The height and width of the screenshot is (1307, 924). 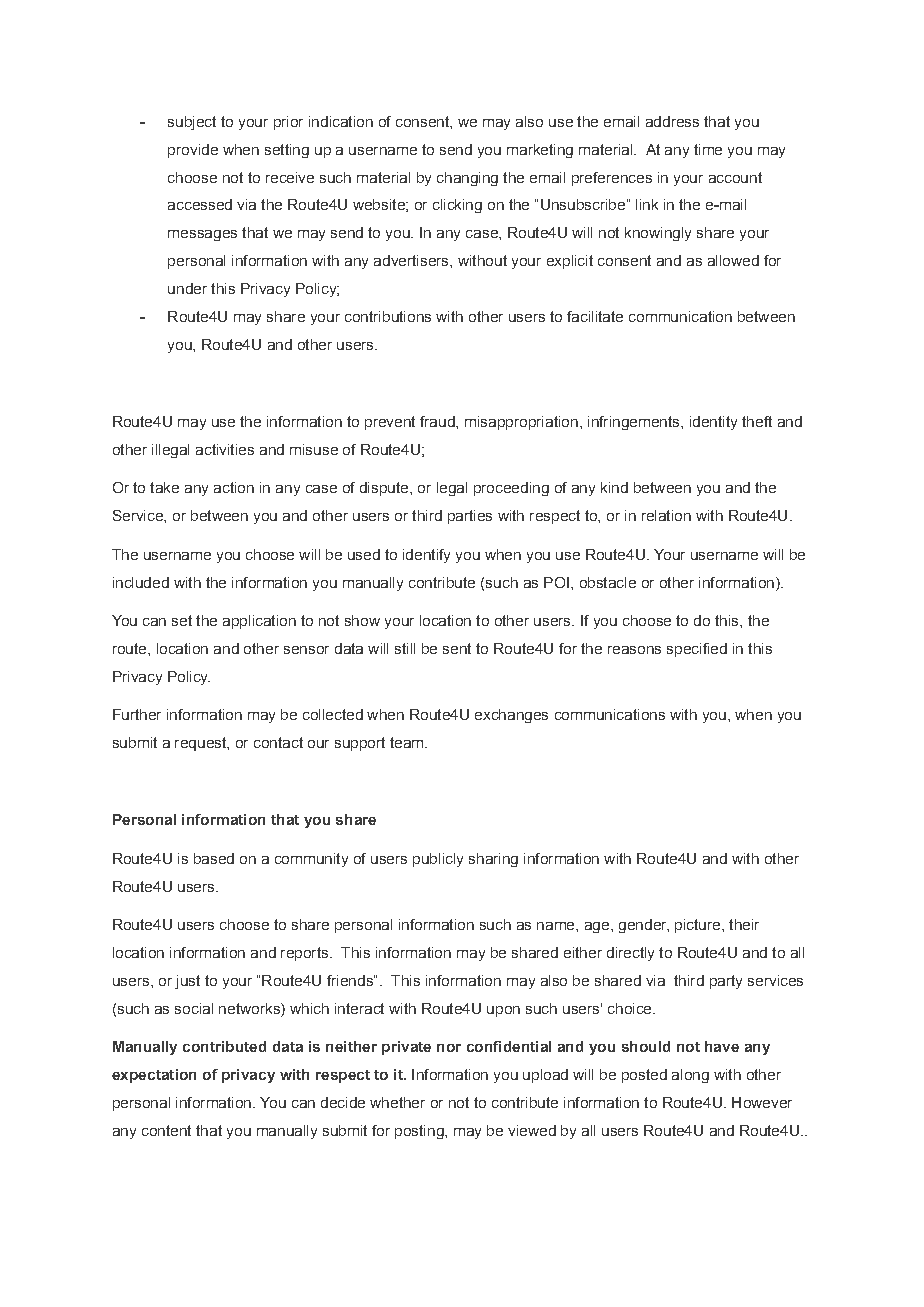 What do you see at coordinates (697, 650) in the screenshot?
I see `specified` at bounding box center [697, 650].
